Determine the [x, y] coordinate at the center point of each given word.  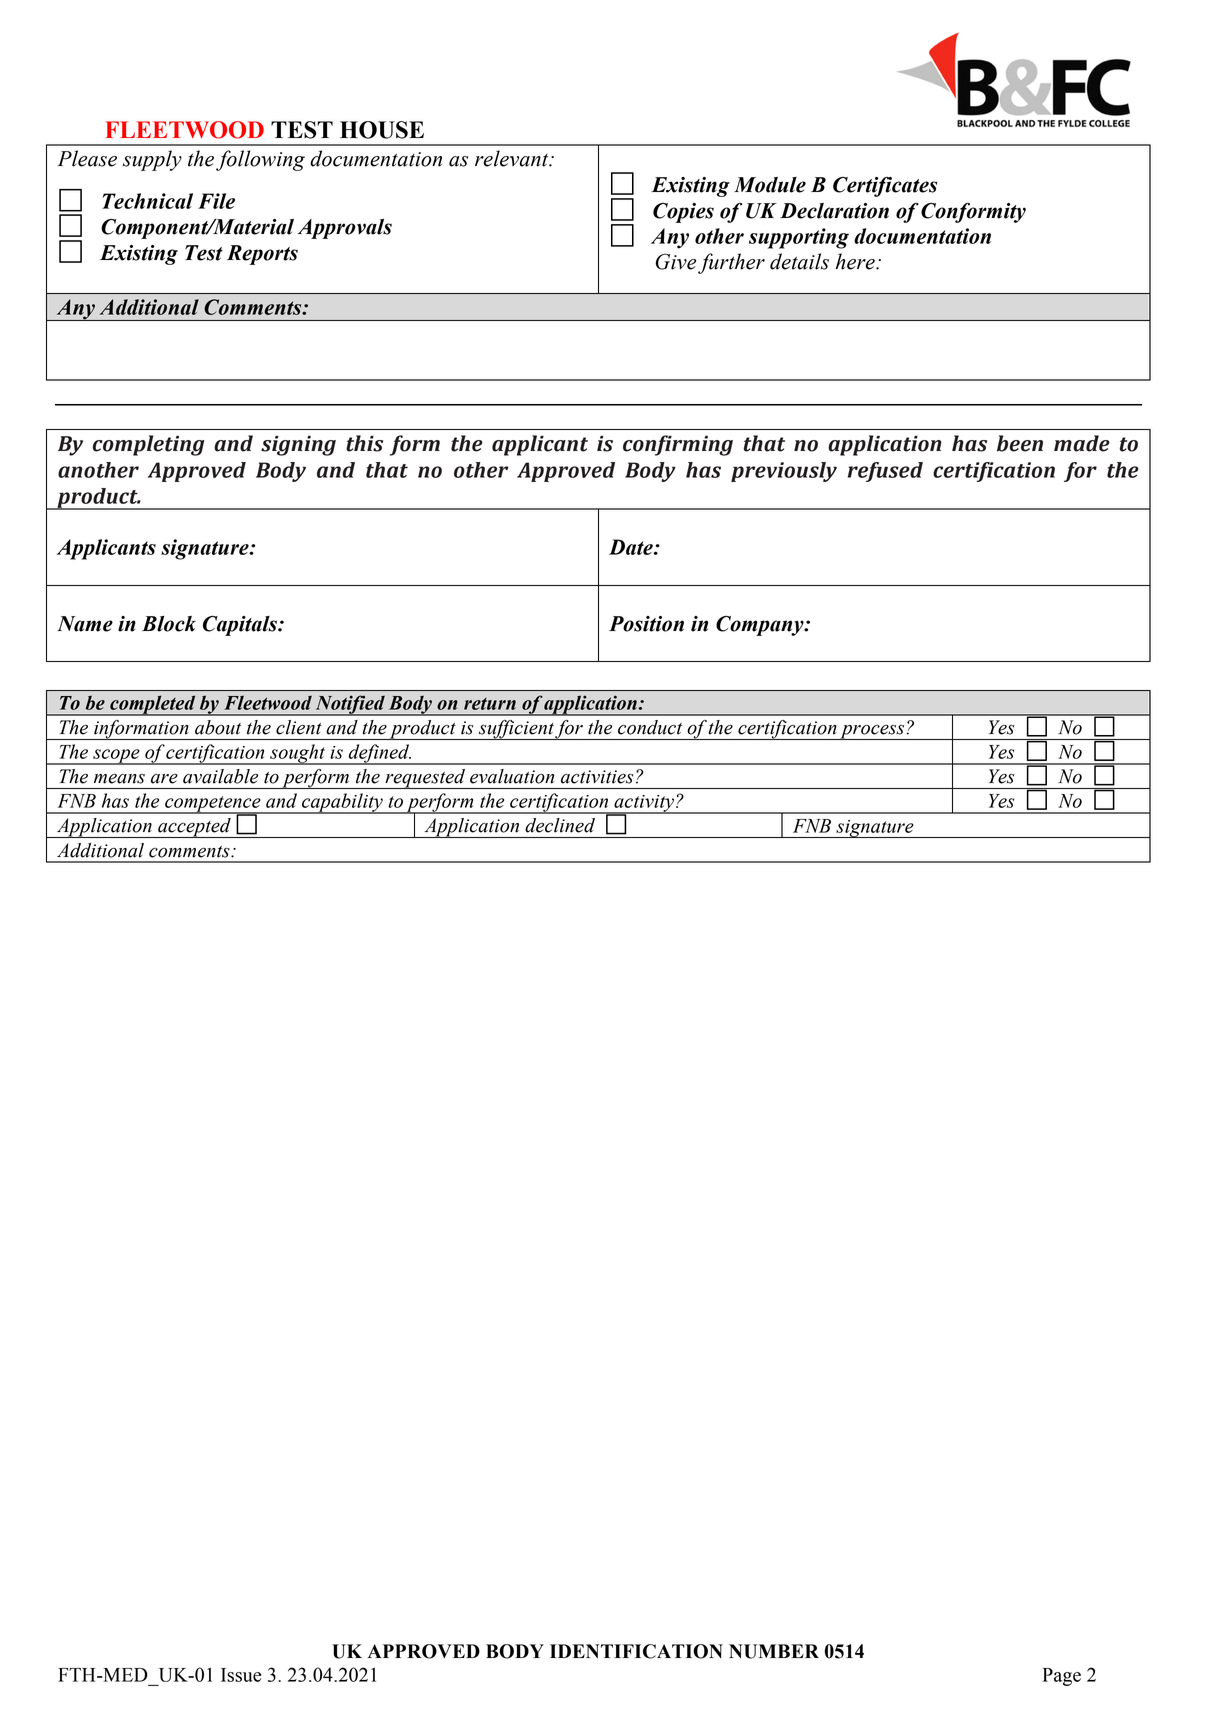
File [216, 201]
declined [560, 825]
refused [885, 472]
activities [597, 777]
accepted [194, 828]
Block [169, 624]
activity [644, 804]
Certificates [885, 187]
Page [1061, 1677]
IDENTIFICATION [636, 1651]
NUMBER [774, 1651]
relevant [513, 158]
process [872, 732]
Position [646, 624]
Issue [241, 1675]
